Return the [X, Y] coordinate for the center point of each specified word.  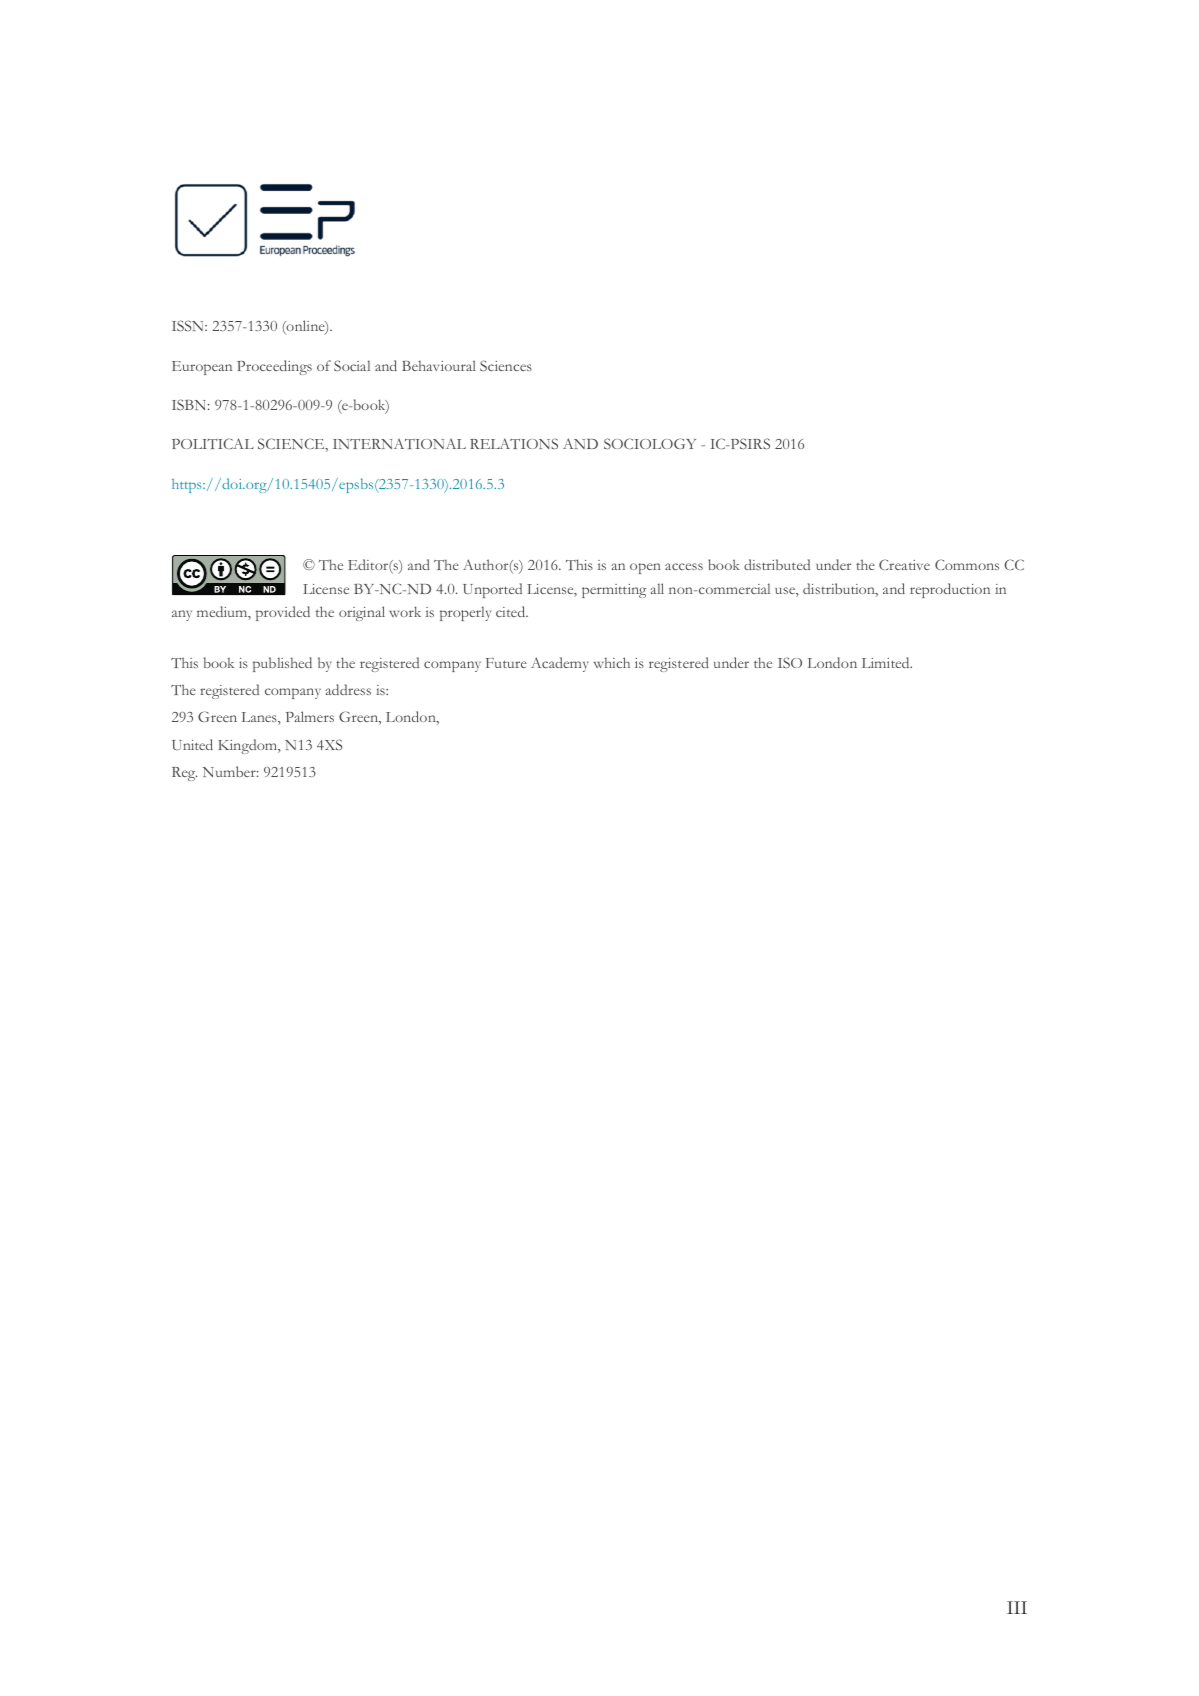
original [362, 613]
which [612, 662]
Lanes [260, 718]
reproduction [950, 590]
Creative [904, 564]
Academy [560, 664]
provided [283, 613]
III [1017, 1607]
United [192, 744]
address [348, 689]
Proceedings [274, 367]
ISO [790, 662]
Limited [887, 662]
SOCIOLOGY [650, 443]
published [282, 664]
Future [506, 663]
